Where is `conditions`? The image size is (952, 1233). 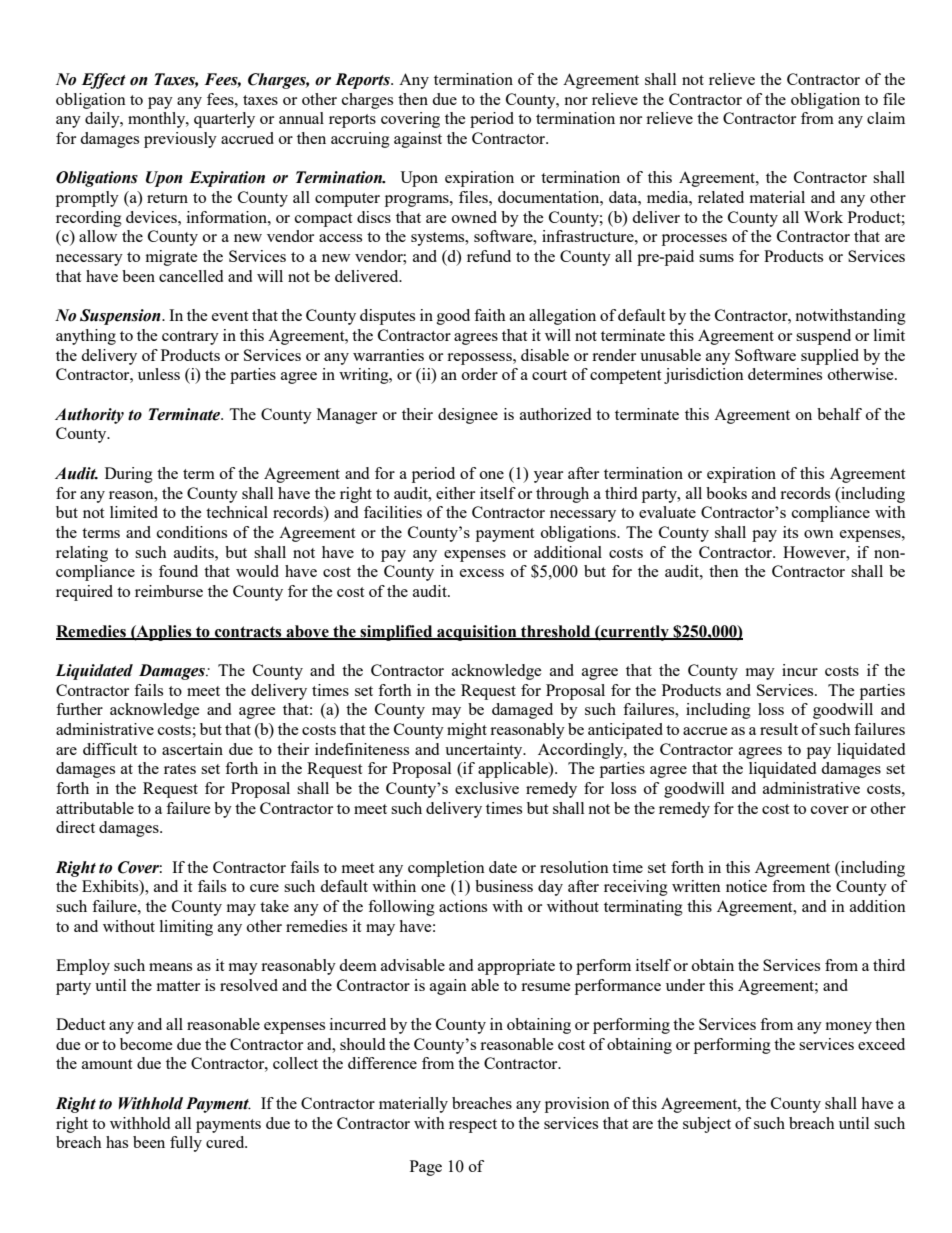 conditions is located at coordinates (192, 532).
